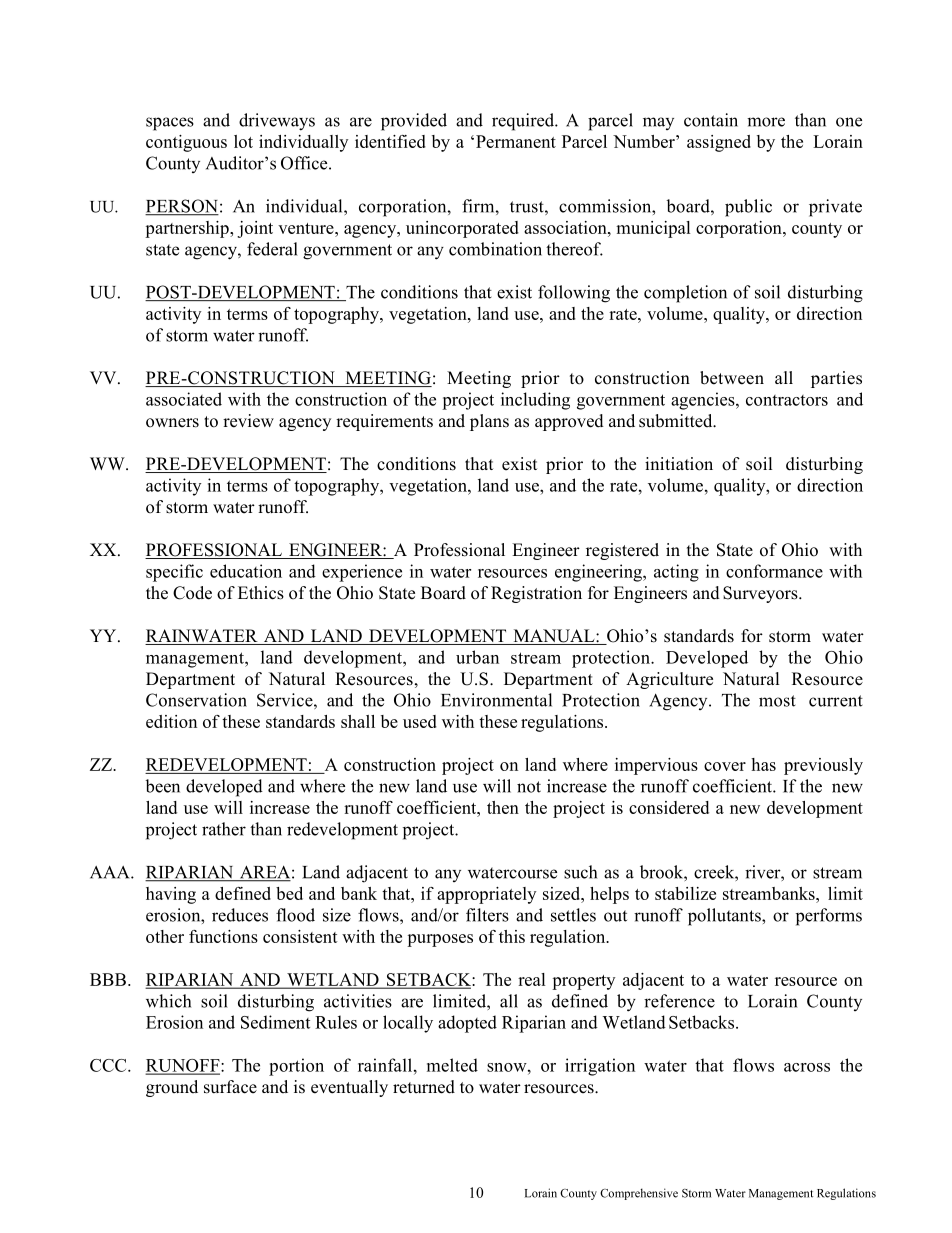 Image resolution: width=952 pixels, height=1233 pixels. What do you see at coordinates (766, 122) in the document?
I see `more` at bounding box center [766, 122].
